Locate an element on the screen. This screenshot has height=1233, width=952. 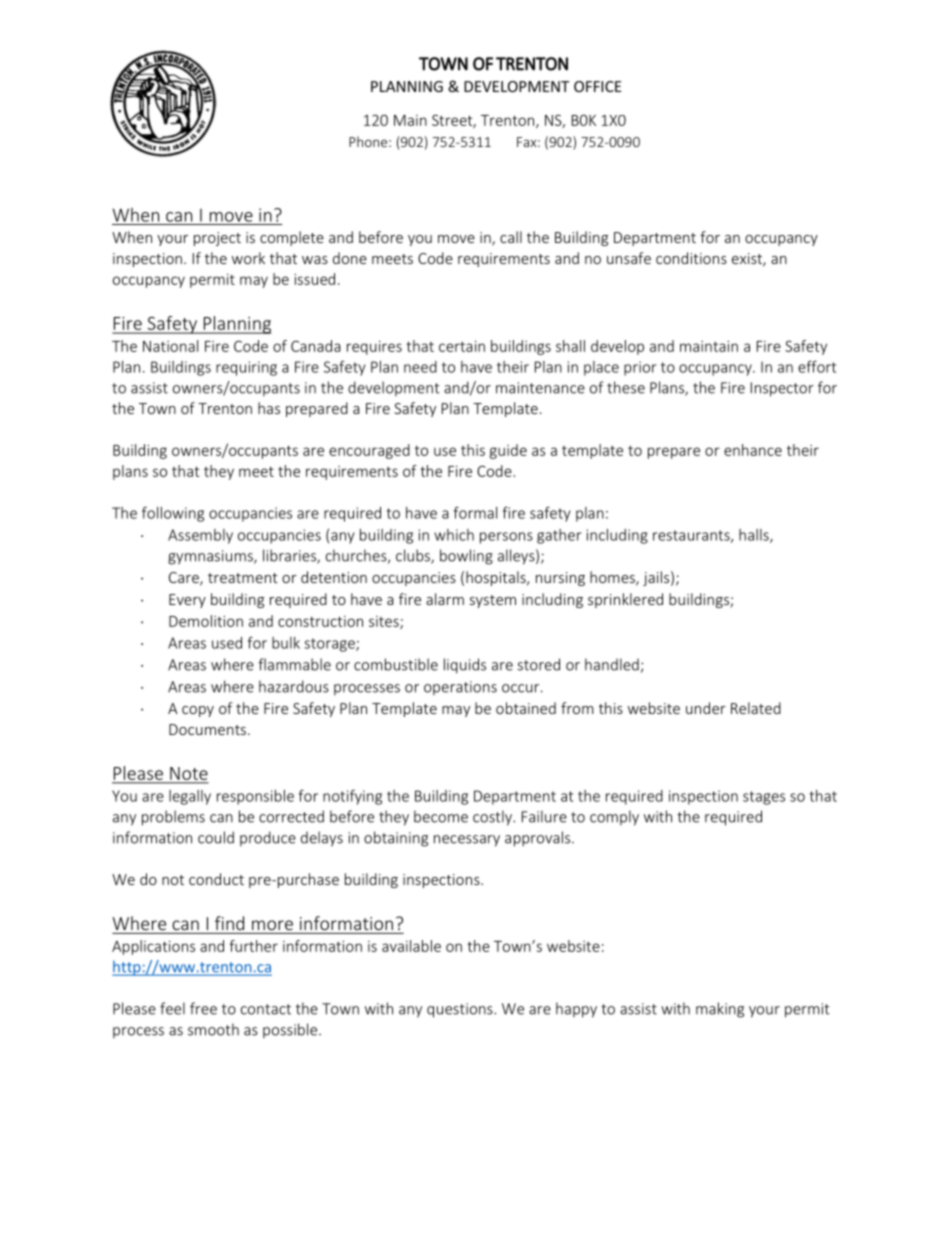
bowling is located at coordinates (466, 557).
